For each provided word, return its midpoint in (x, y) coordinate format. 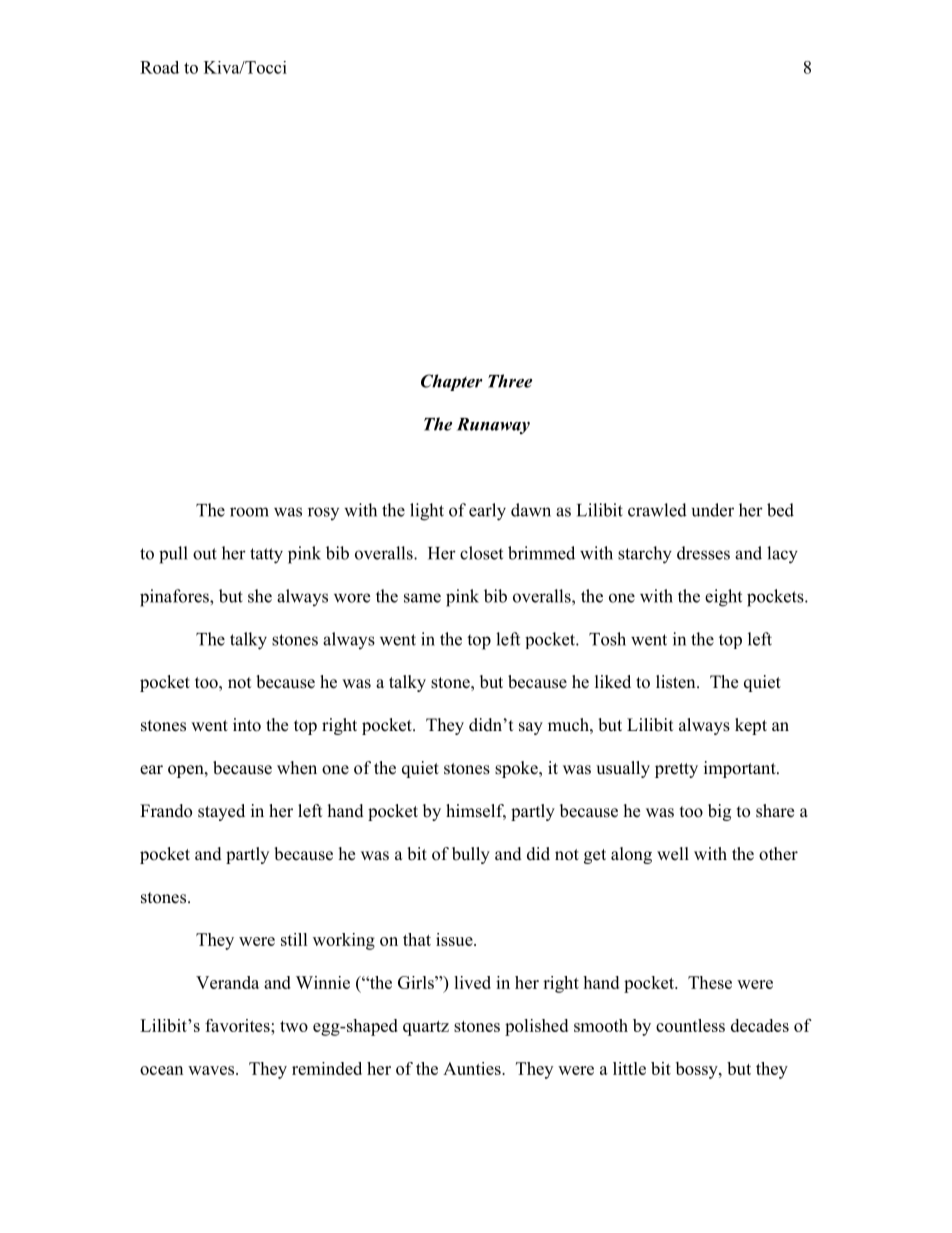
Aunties (473, 1068)
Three (510, 381)
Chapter (451, 382)
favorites (238, 1025)
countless (690, 1025)
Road (159, 67)
